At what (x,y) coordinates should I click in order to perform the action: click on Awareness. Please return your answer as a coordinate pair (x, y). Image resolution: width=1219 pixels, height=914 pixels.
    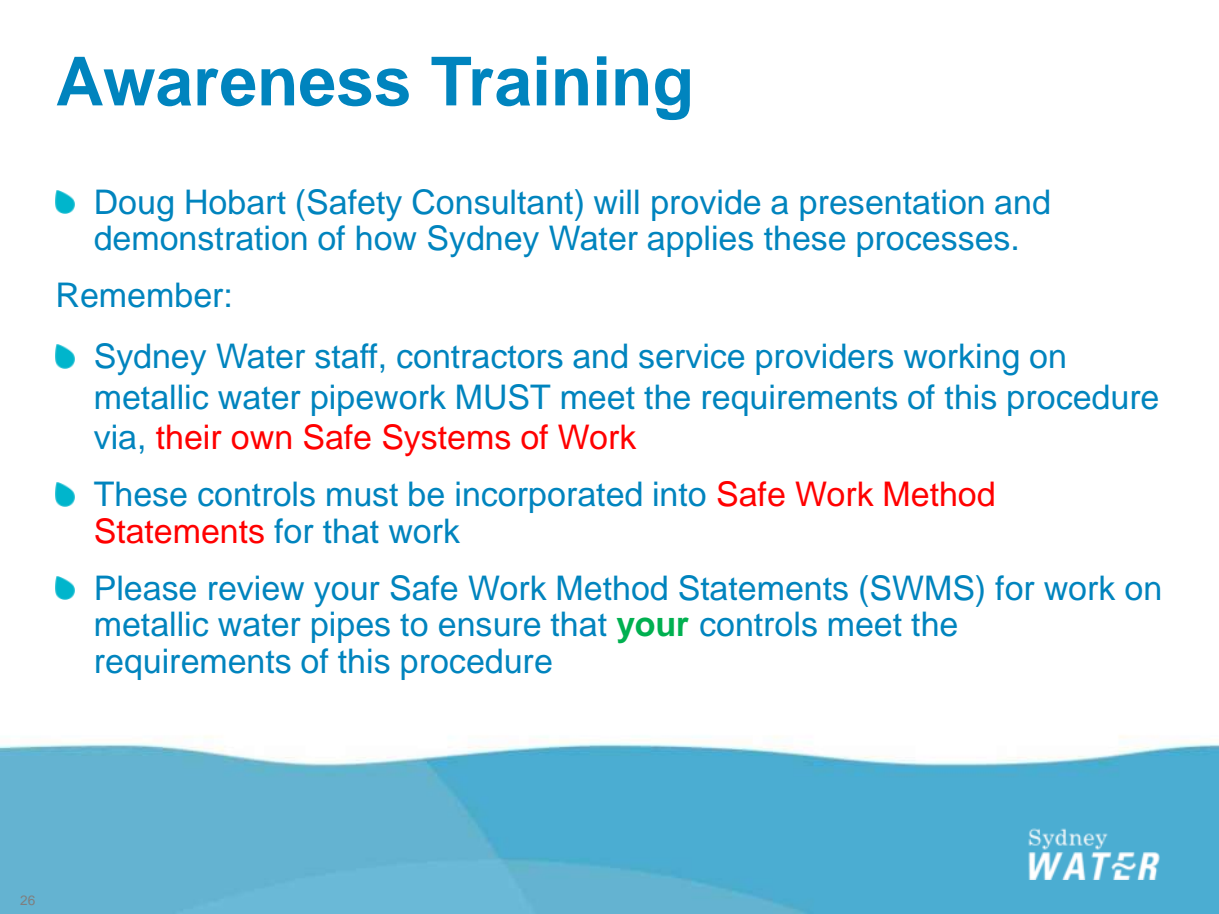
    Looking at the image, I should click on (233, 81).
